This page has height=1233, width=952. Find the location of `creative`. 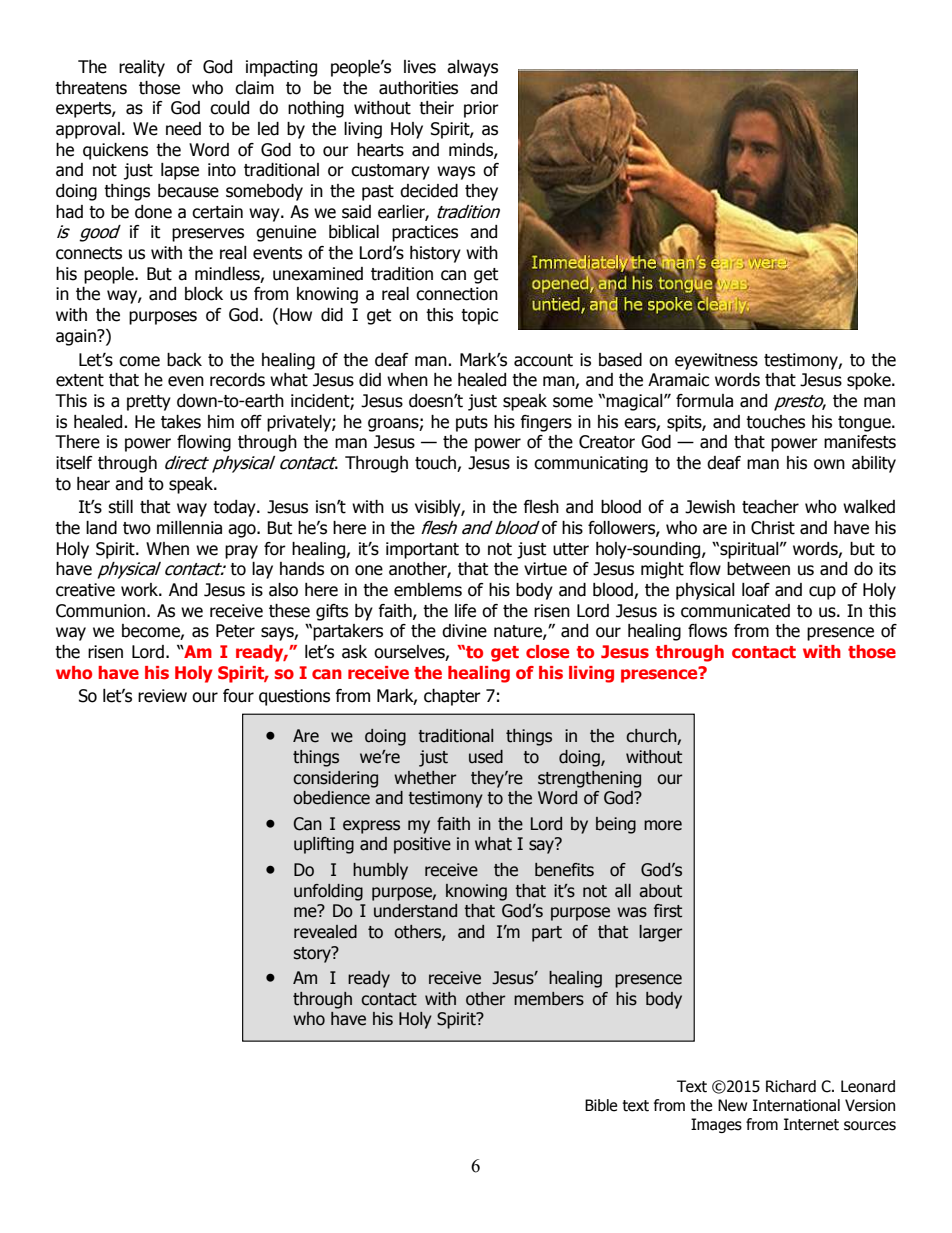

creative is located at coordinates (85, 590).
